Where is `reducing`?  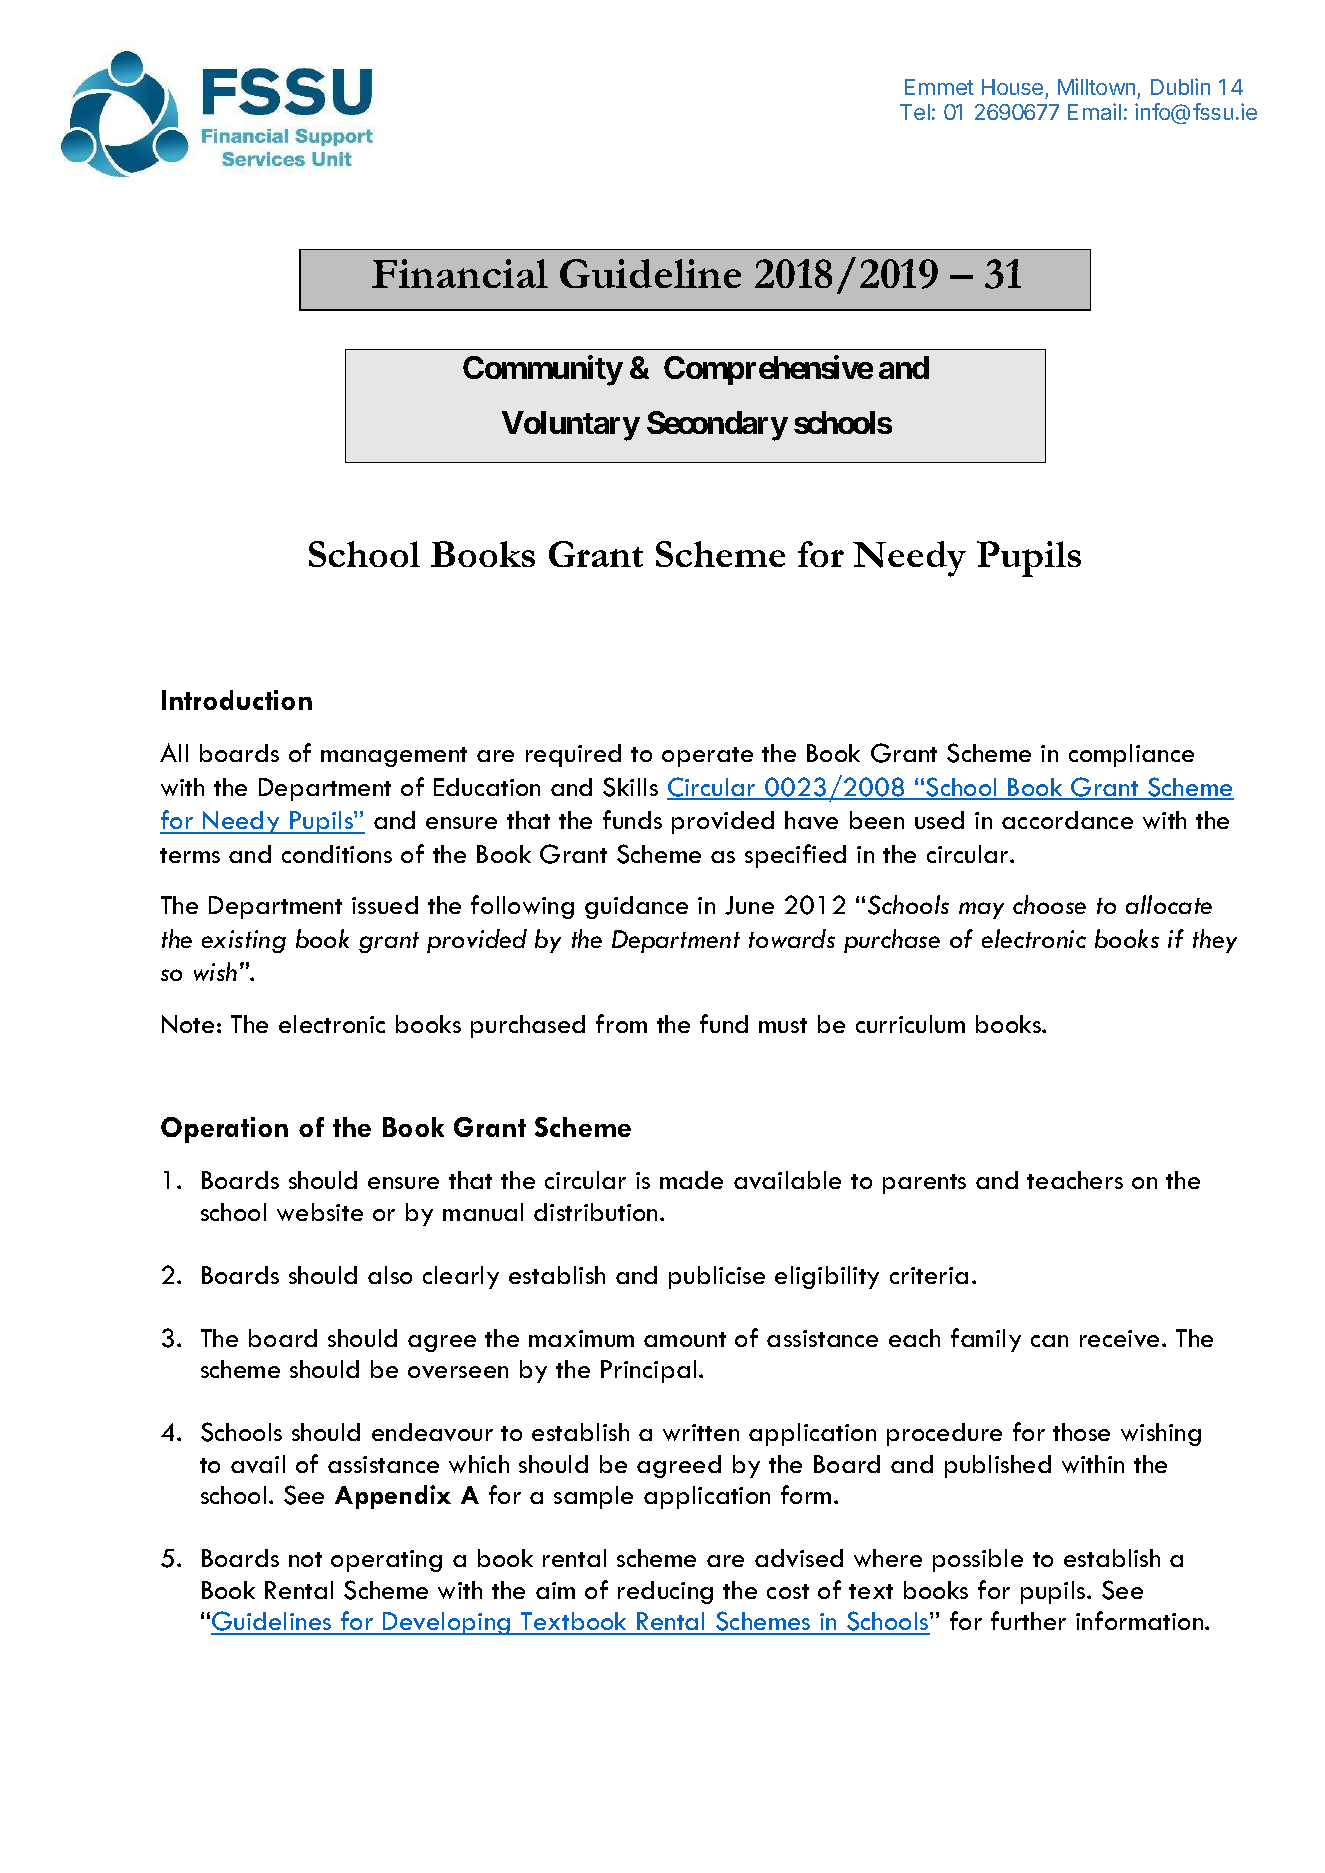
reducing is located at coordinates (665, 1592).
